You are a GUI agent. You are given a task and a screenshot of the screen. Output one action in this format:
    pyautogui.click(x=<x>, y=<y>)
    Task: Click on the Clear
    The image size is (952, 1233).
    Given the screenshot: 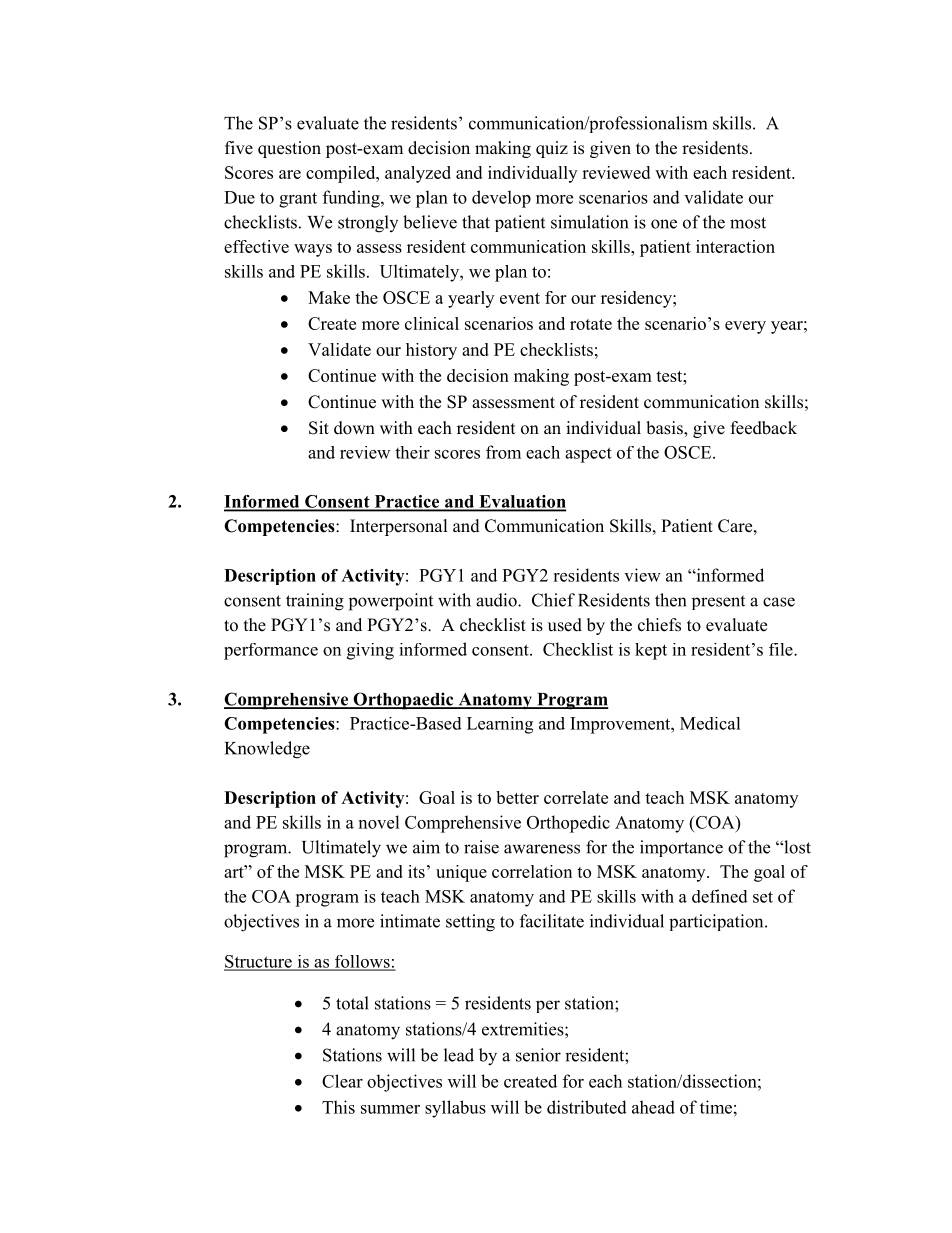 What is the action you would take?
    pyautogui.click(x=342, y=1081)
